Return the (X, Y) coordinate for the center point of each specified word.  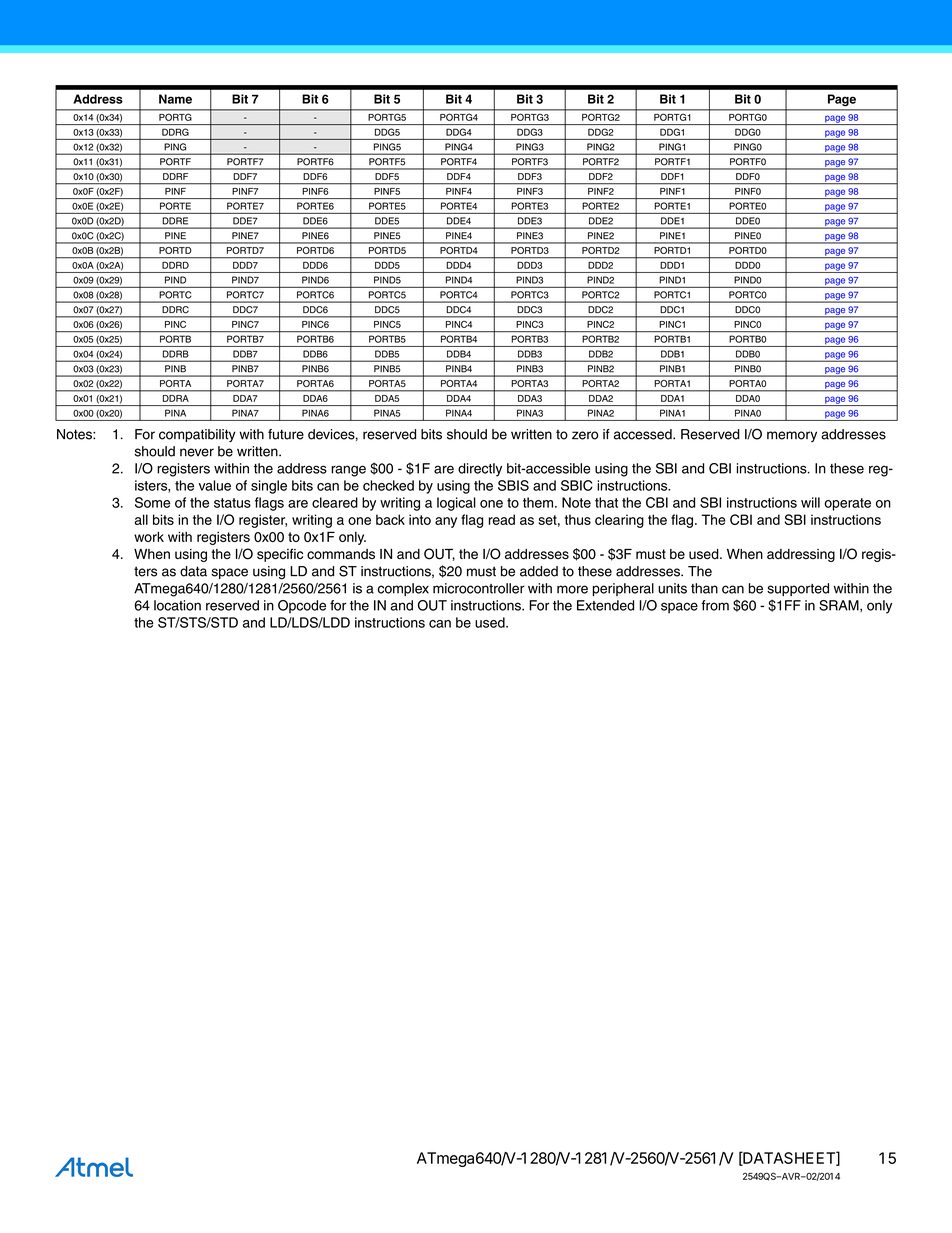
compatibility (197, 435)
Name (175, 99)
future (286, 434)
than (704, 588)
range (348, 471)
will (810, 502)
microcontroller (479, 588)
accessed (644, 434)
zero (585, 435)
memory (792, 436)
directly (480, 470)
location (177, 605)
